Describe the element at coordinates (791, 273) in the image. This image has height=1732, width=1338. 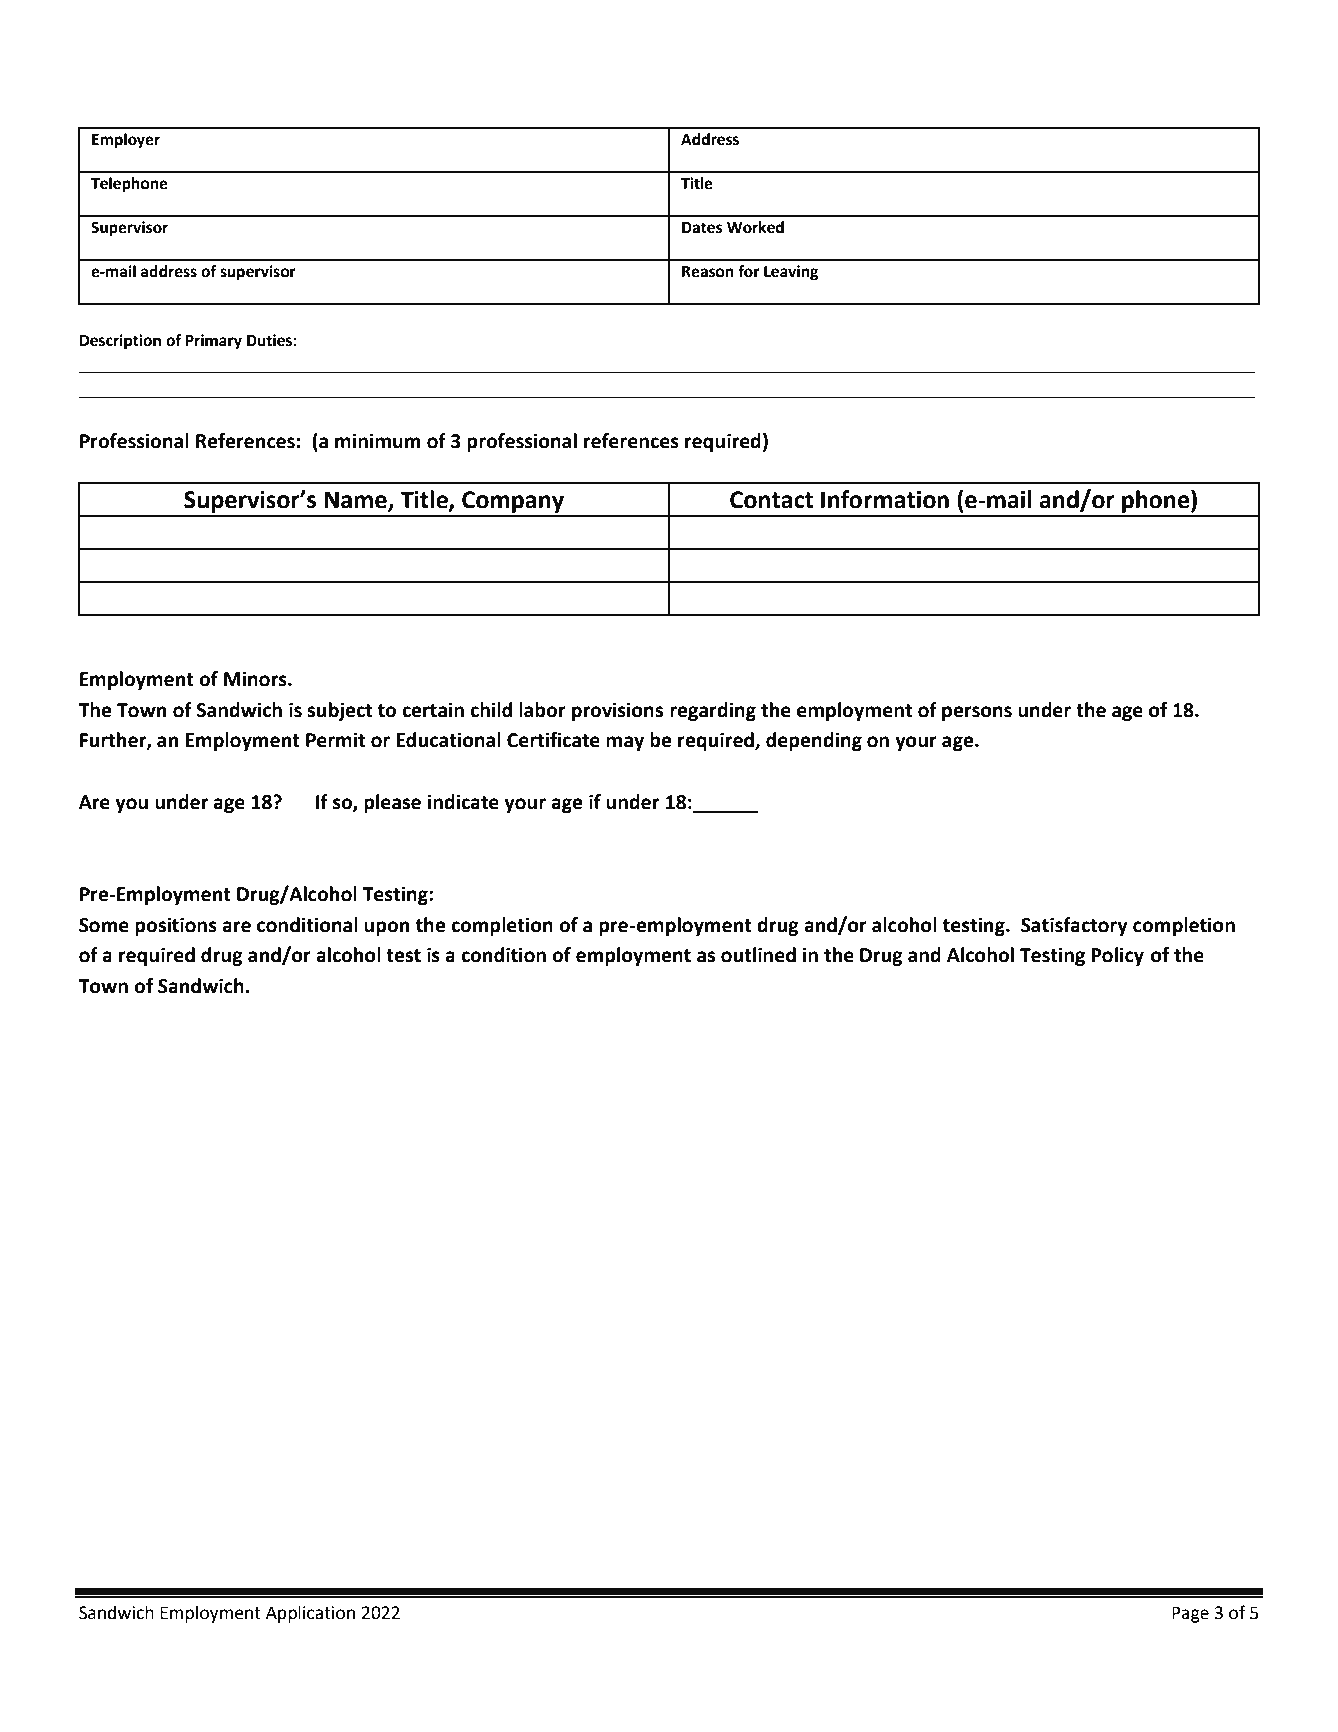
I see `Leaving` at that location.
